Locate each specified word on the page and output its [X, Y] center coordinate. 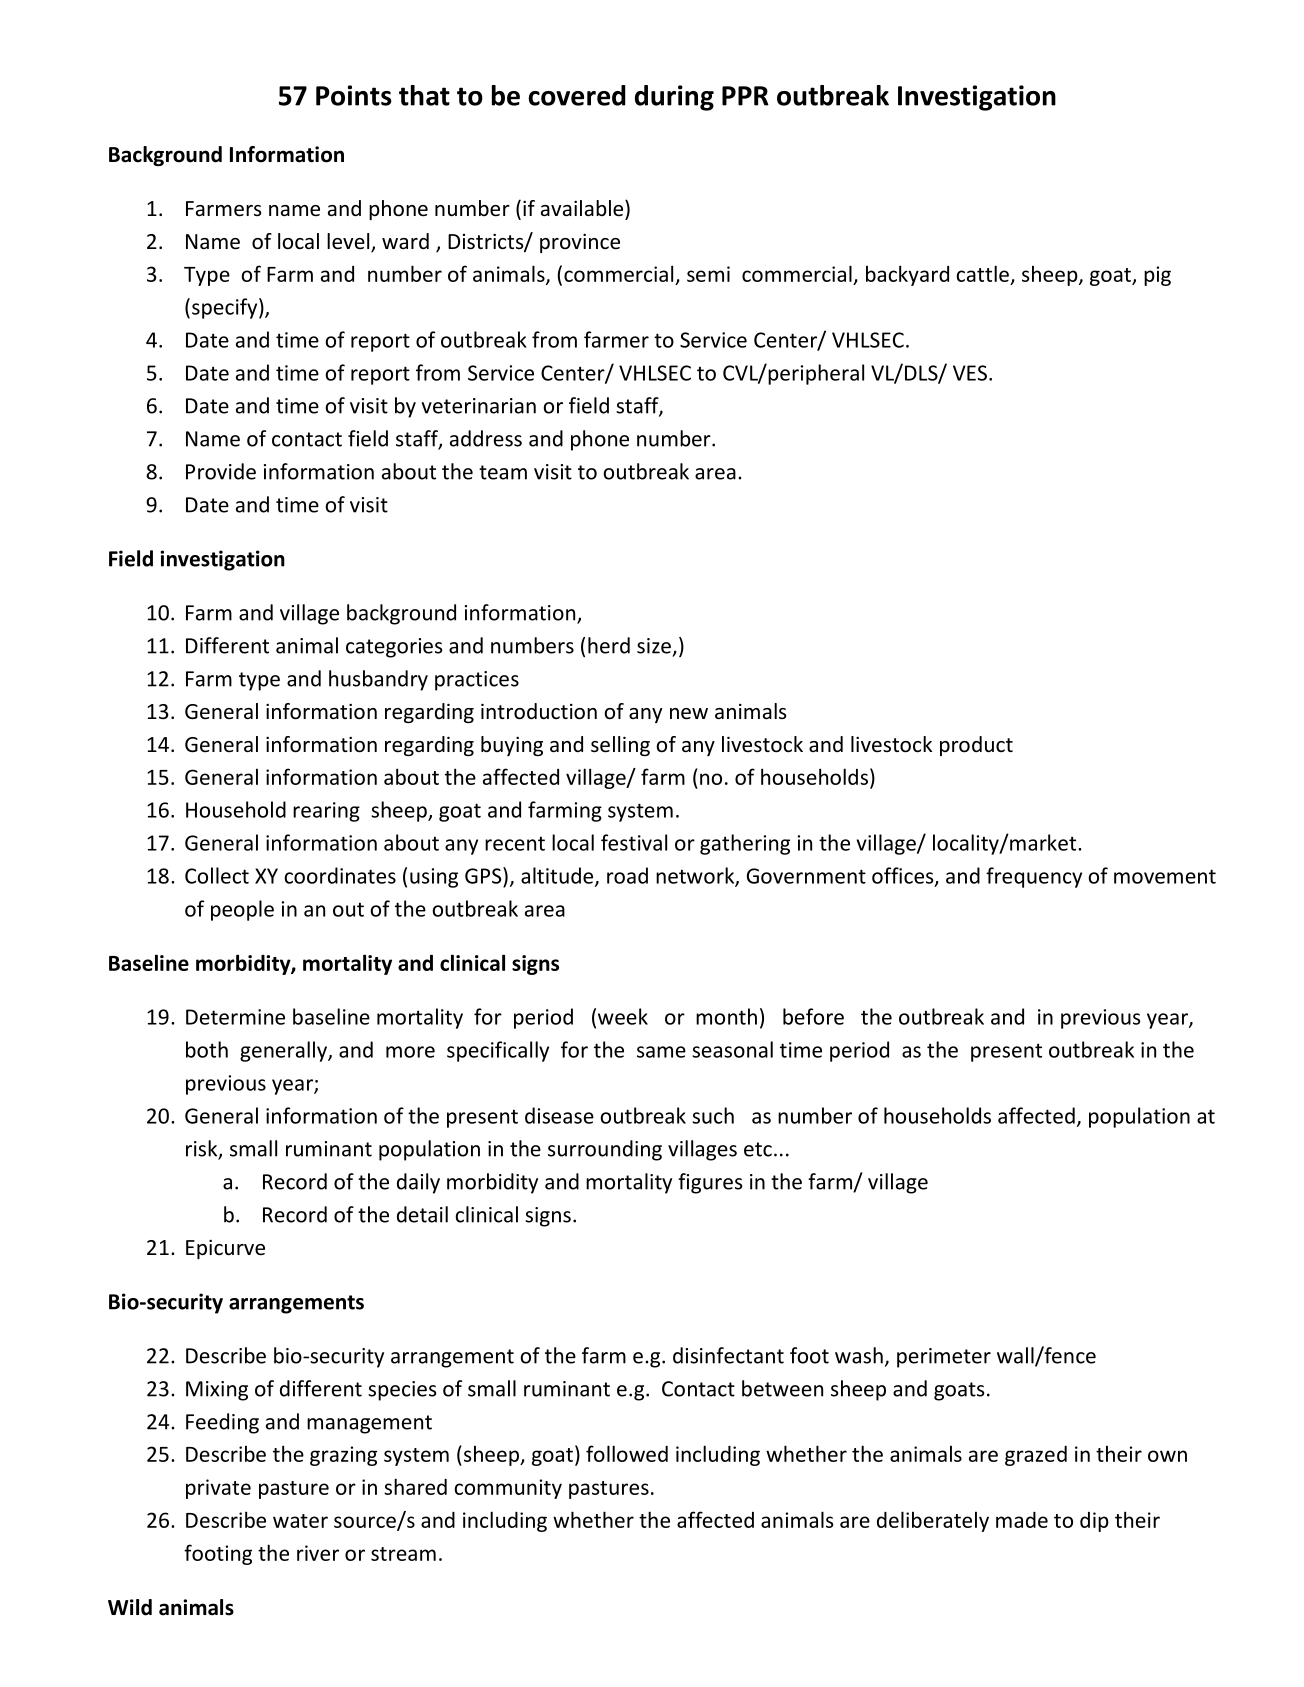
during [674, 98]
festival [634, 842]
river [318, 1553]
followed [627, 1453]
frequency [1034, 877]
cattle [982, 273]
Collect [217, 875]
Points [354, 95]
